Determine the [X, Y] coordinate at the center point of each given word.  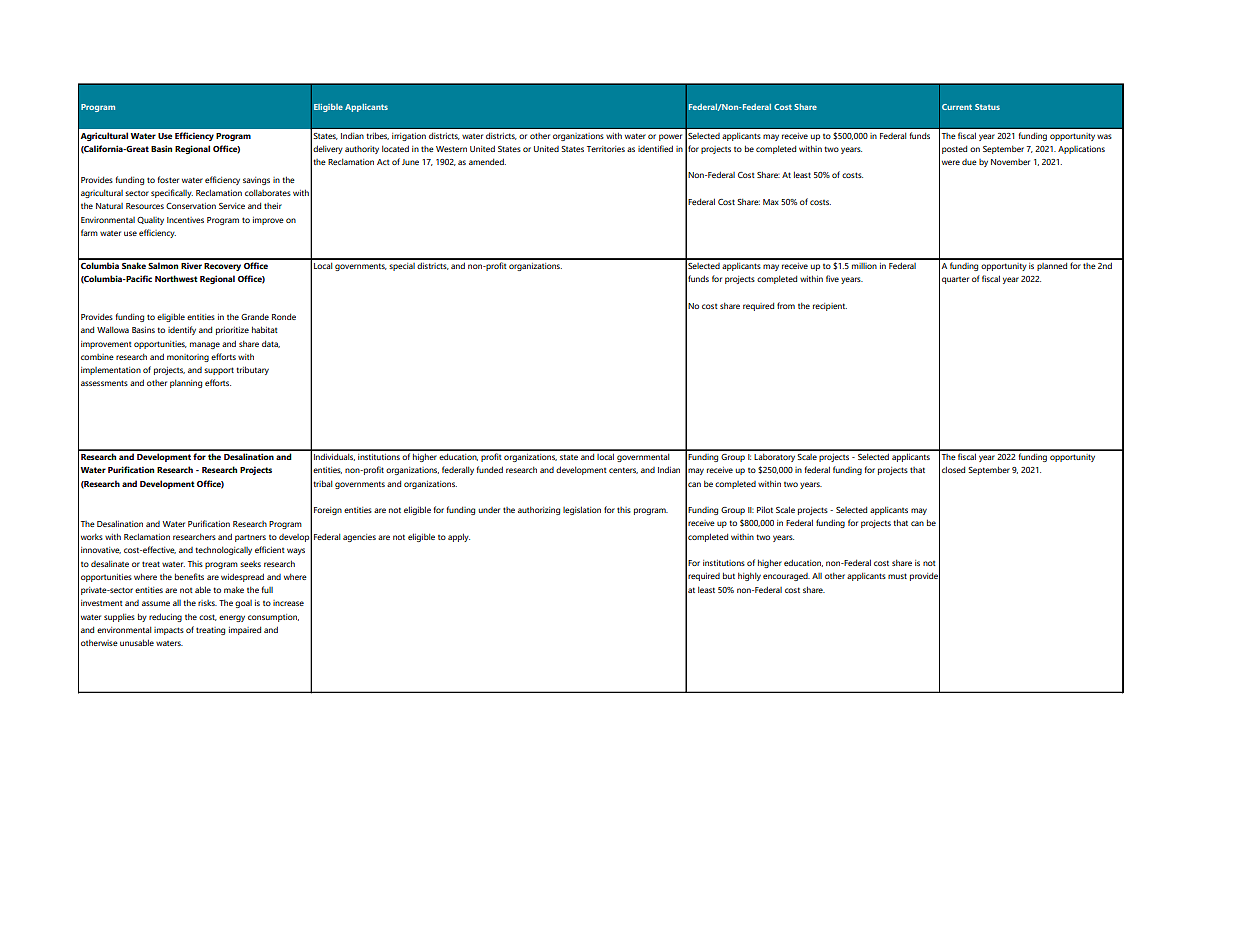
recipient [830, 307]
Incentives [185, 220]
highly [749, 576]
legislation [582, 510]
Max [771, 202]
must [897, 576]
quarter [955, 280]
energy [232, 618]
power [670, 137]
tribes [377, 136]
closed [953, 469]
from [786, 305]
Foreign [328, 511]
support [219, 371]
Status [987, 107]
